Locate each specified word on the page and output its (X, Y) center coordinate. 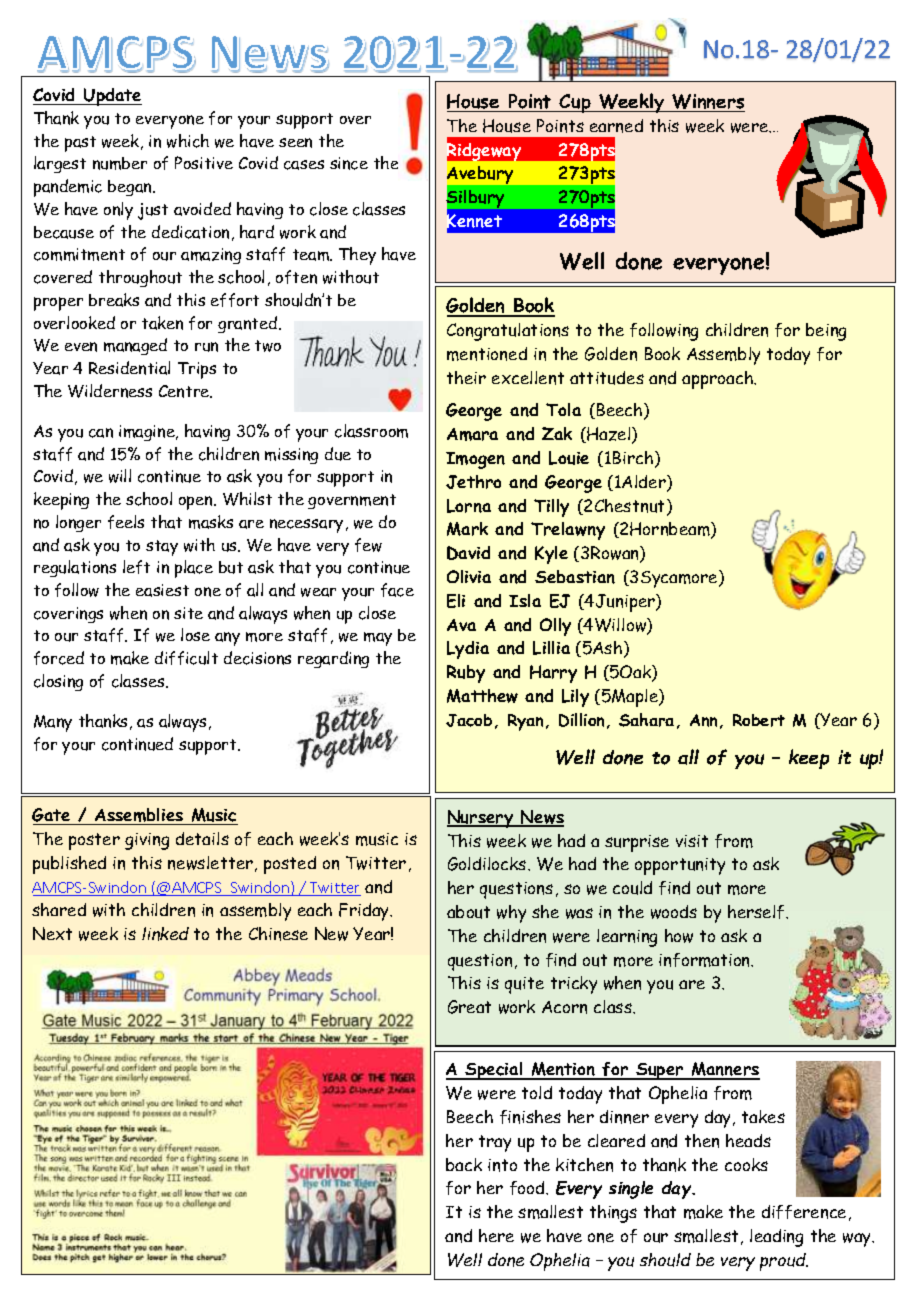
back (464, 1164)
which (188, 141)
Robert (759, 720)
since (349, 163)
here (496, 1235)
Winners (708, 101)
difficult (186, 658)
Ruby (466, 674)
